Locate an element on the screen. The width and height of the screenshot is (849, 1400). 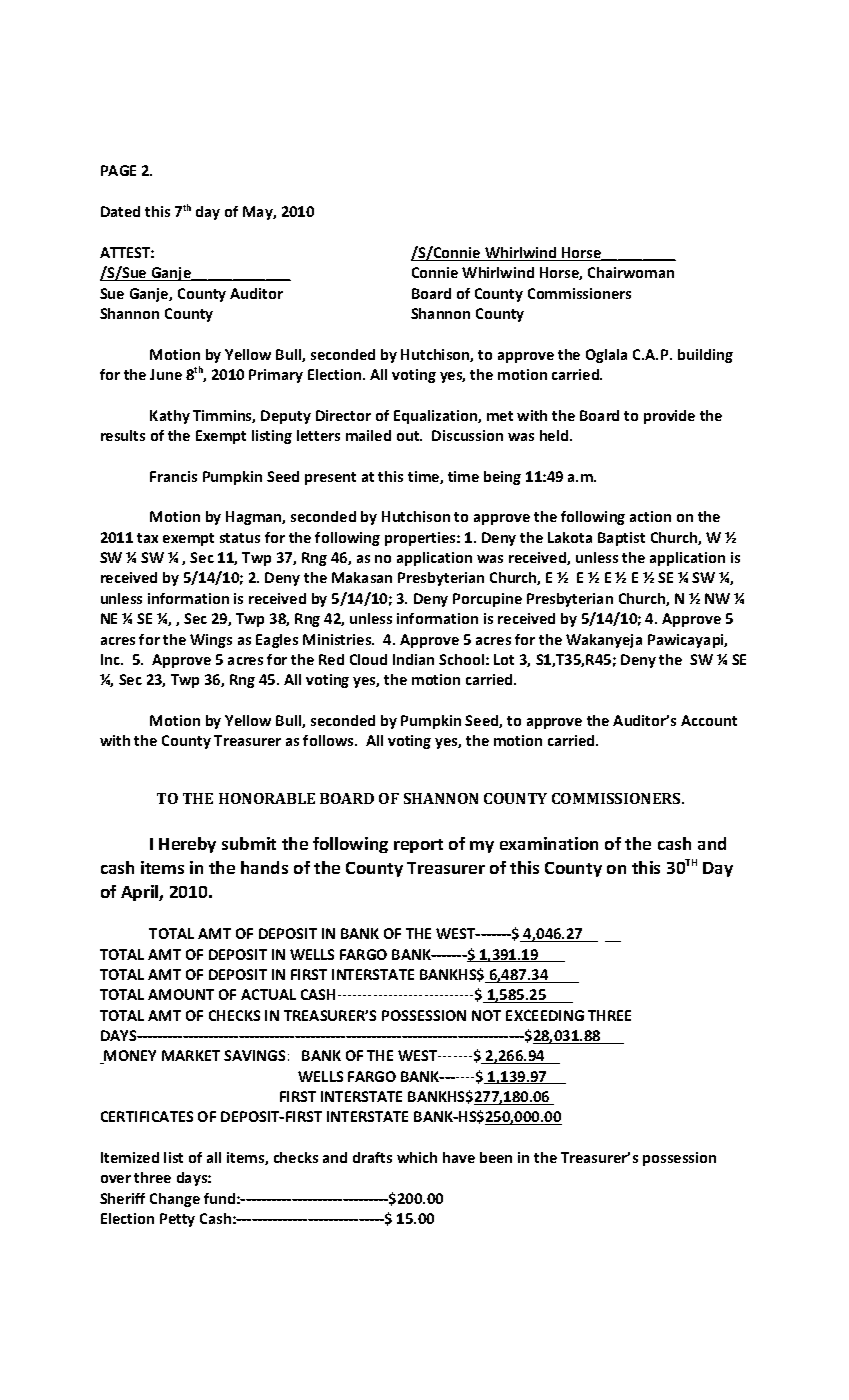
Dated is located at coordinates (120, 211).
